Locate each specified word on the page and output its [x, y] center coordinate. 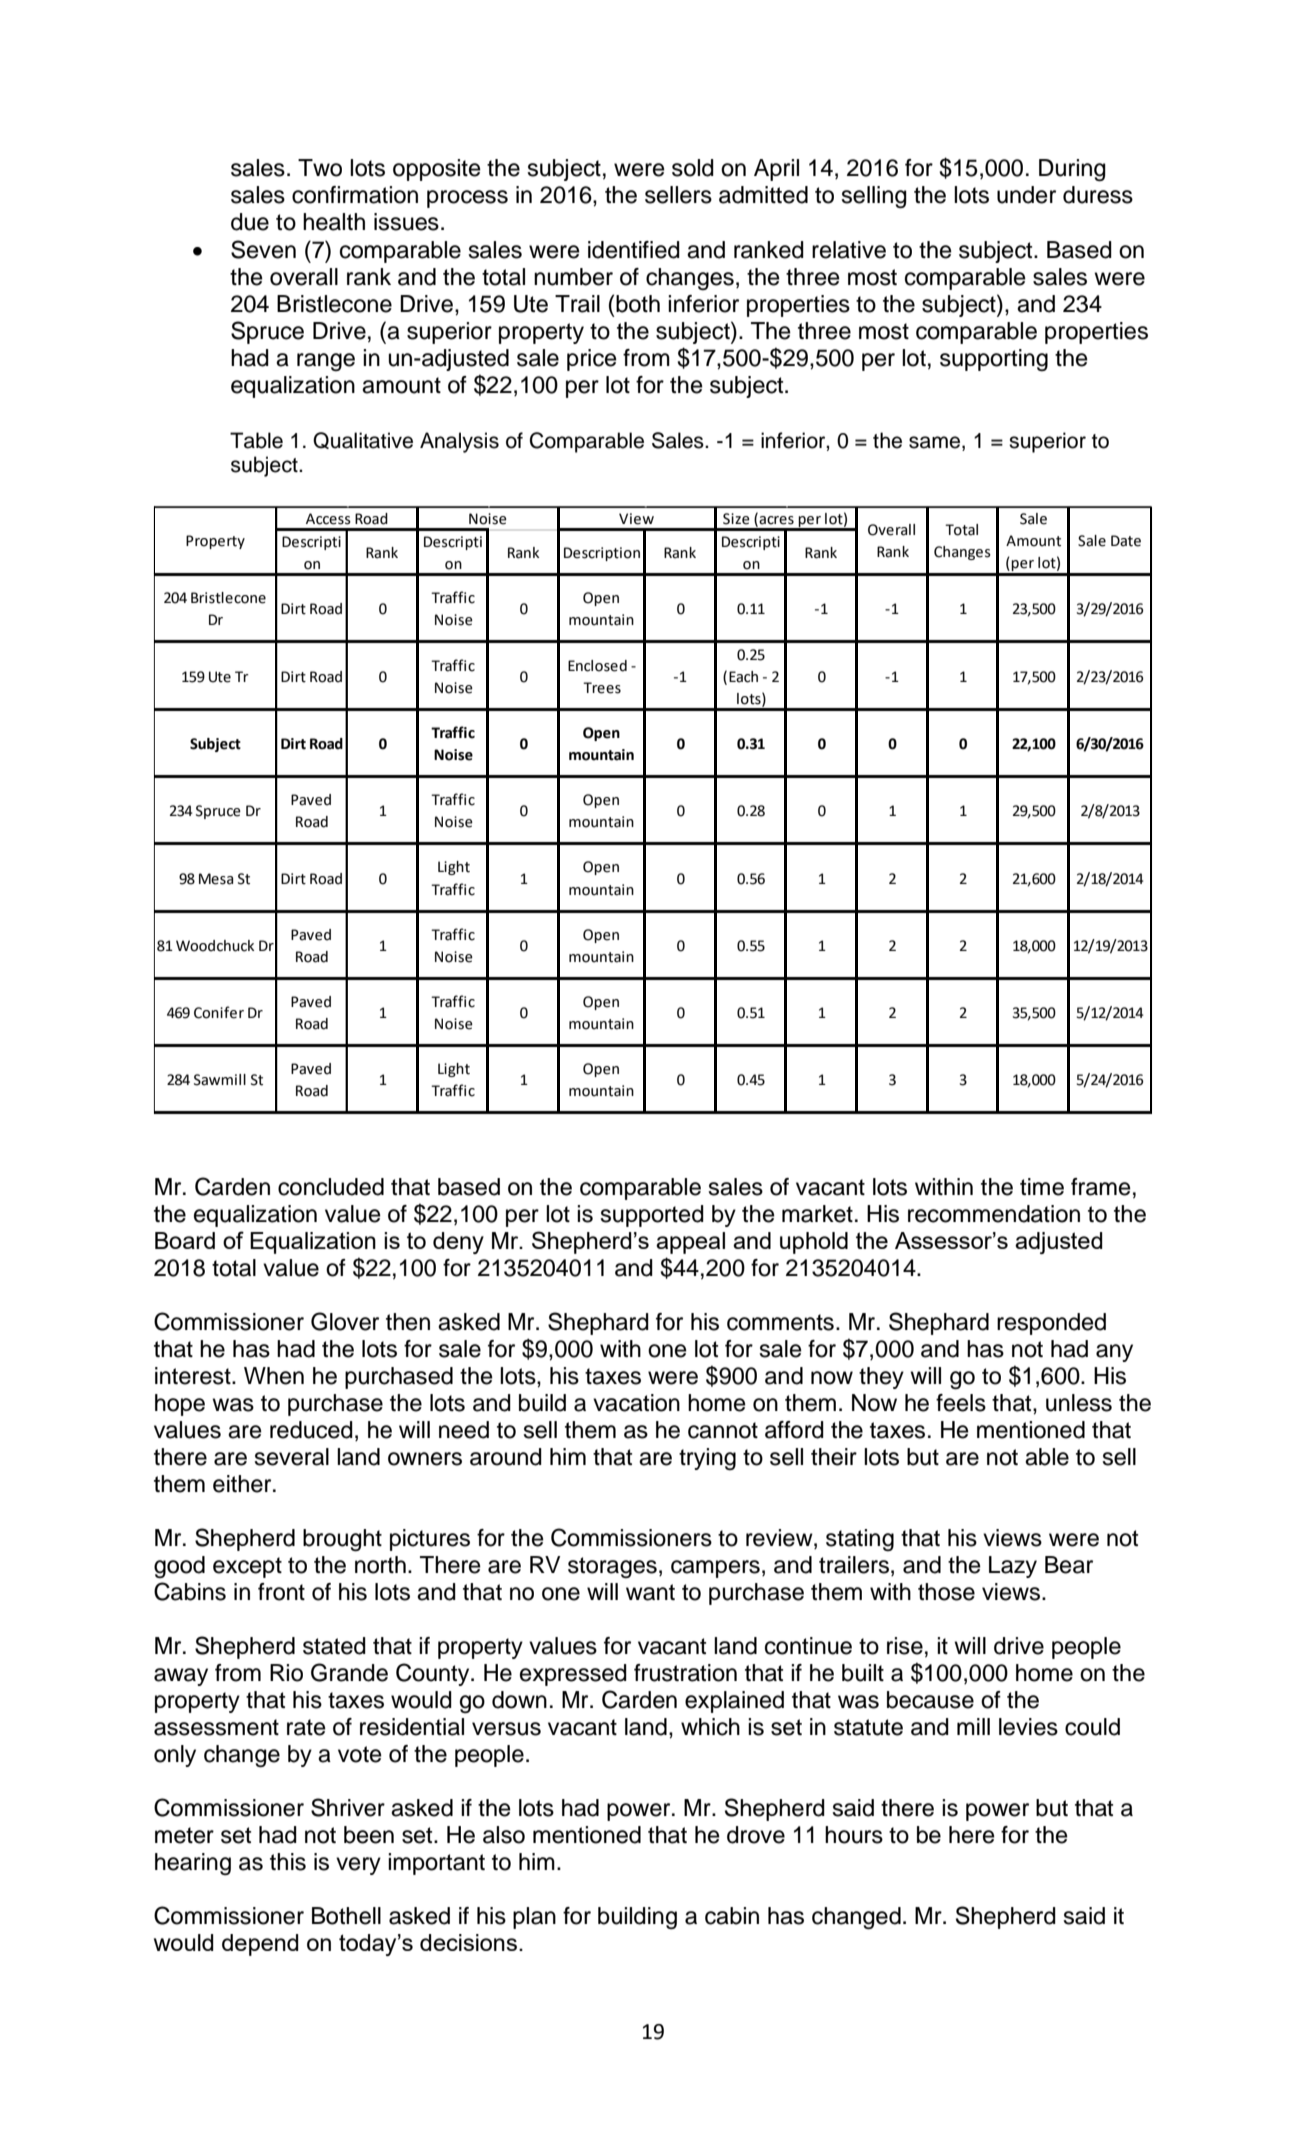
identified [634, 250]
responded [1051, 1324]
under [1026, 195]
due [250, 222]
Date [1126, 541]
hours [854, 1835]
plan [534, 1918]
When [274, 1376]
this [288, 1862]
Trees [602, 688]
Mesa [216, 879]
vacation [636, 1403]
